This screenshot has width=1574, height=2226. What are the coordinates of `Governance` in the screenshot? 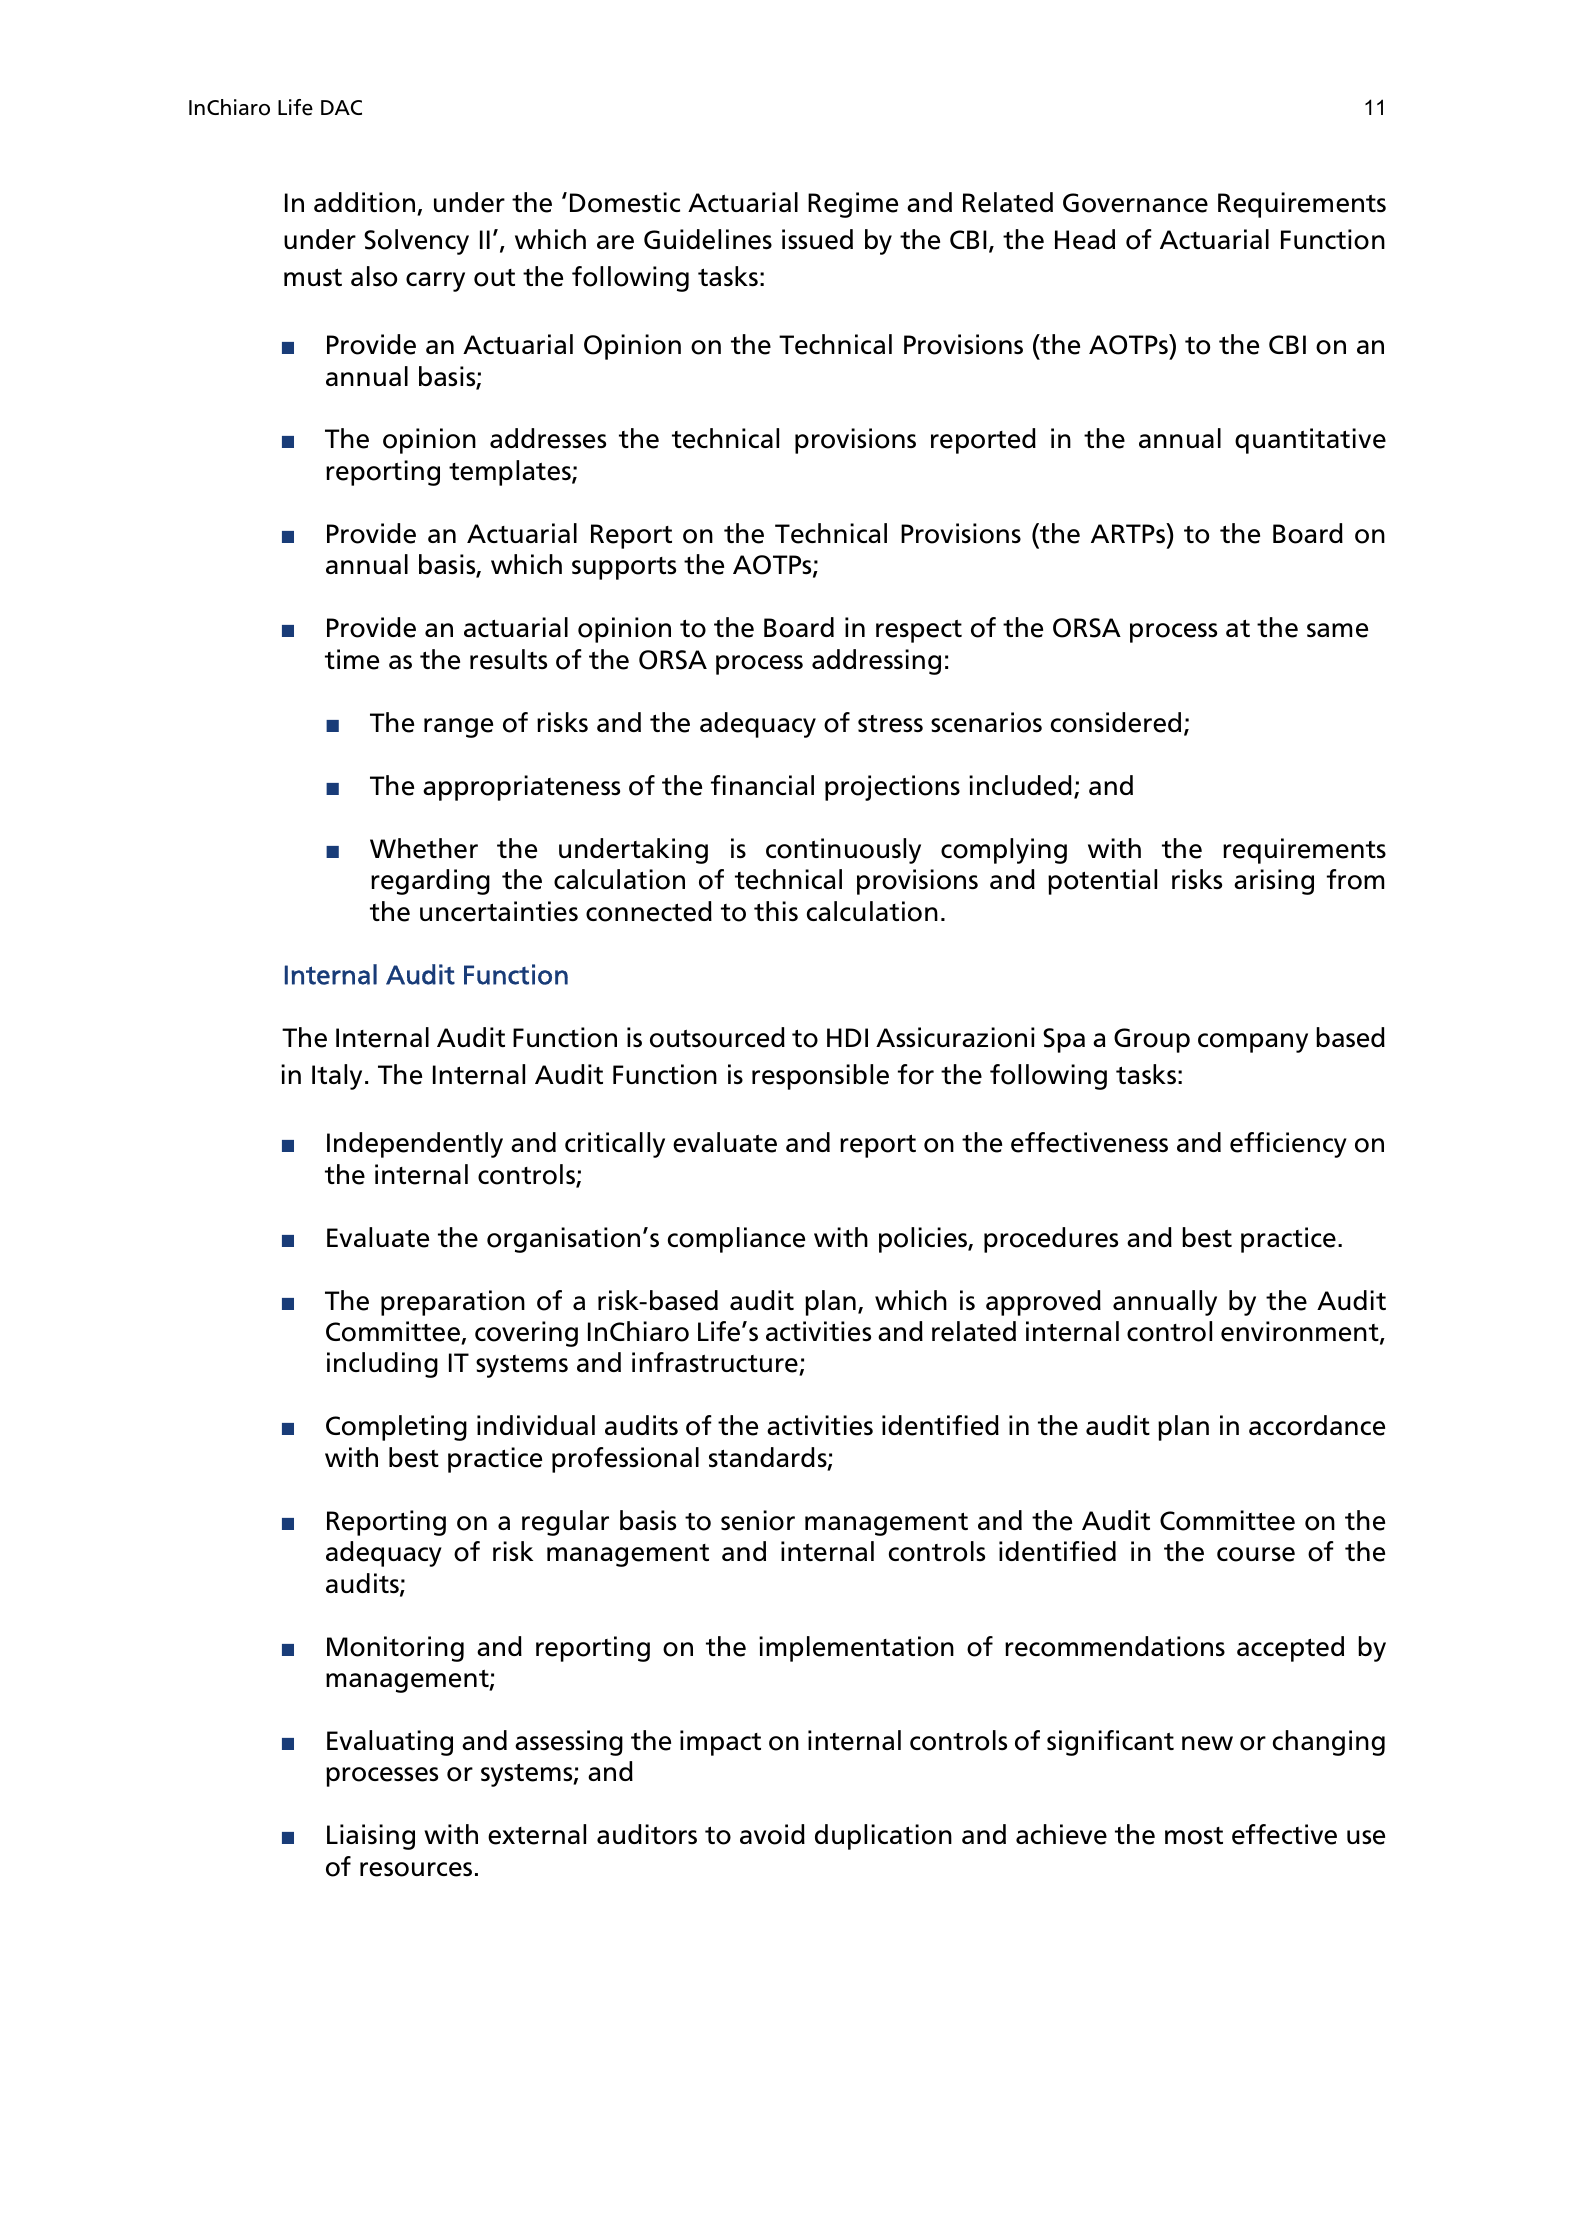 It's located at (1135, 203).
